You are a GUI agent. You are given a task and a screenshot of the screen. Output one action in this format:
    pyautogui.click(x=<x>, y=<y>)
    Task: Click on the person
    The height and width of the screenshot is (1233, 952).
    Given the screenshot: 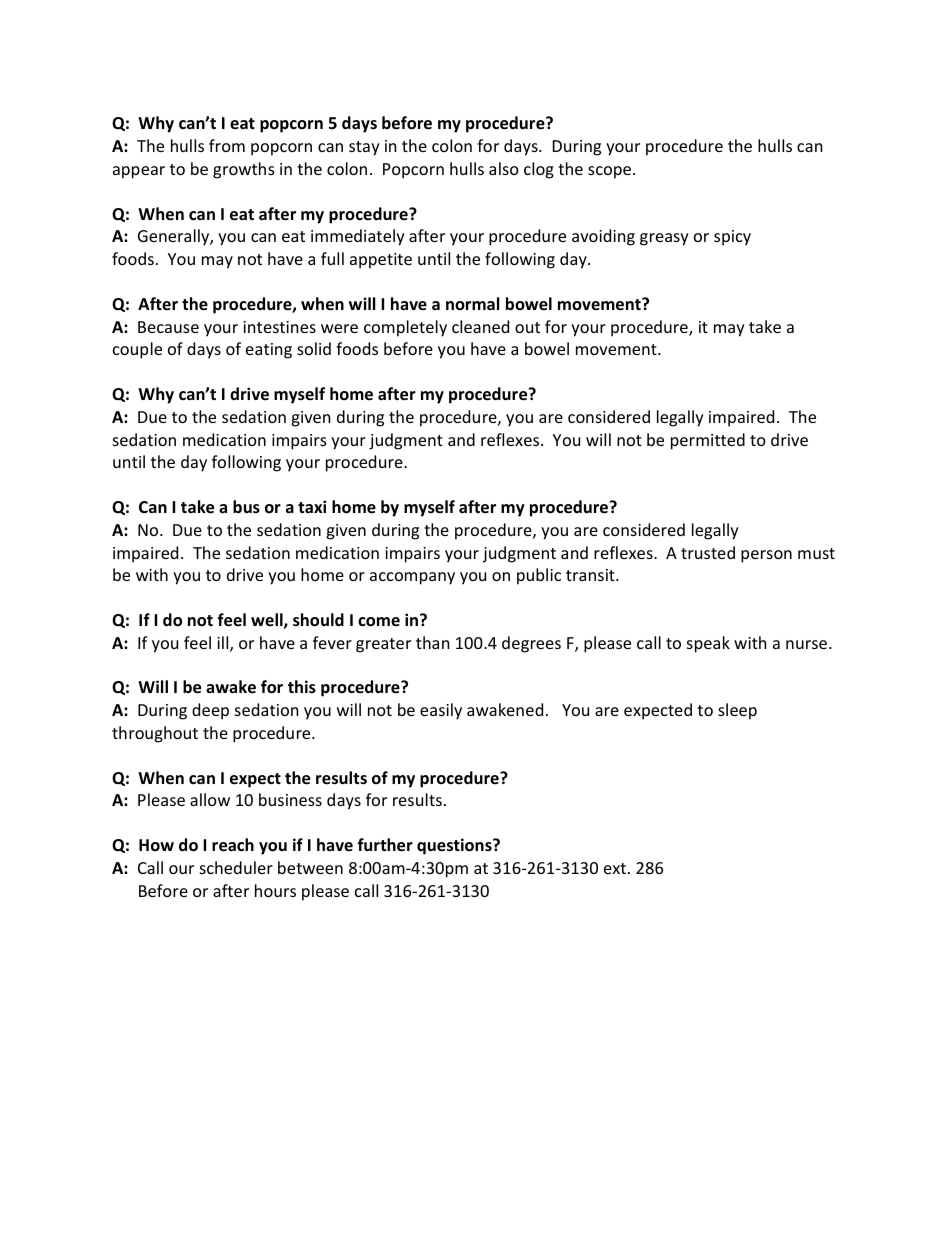 What is the action you would take?
    pyautogui.click(x=766, y=556)
